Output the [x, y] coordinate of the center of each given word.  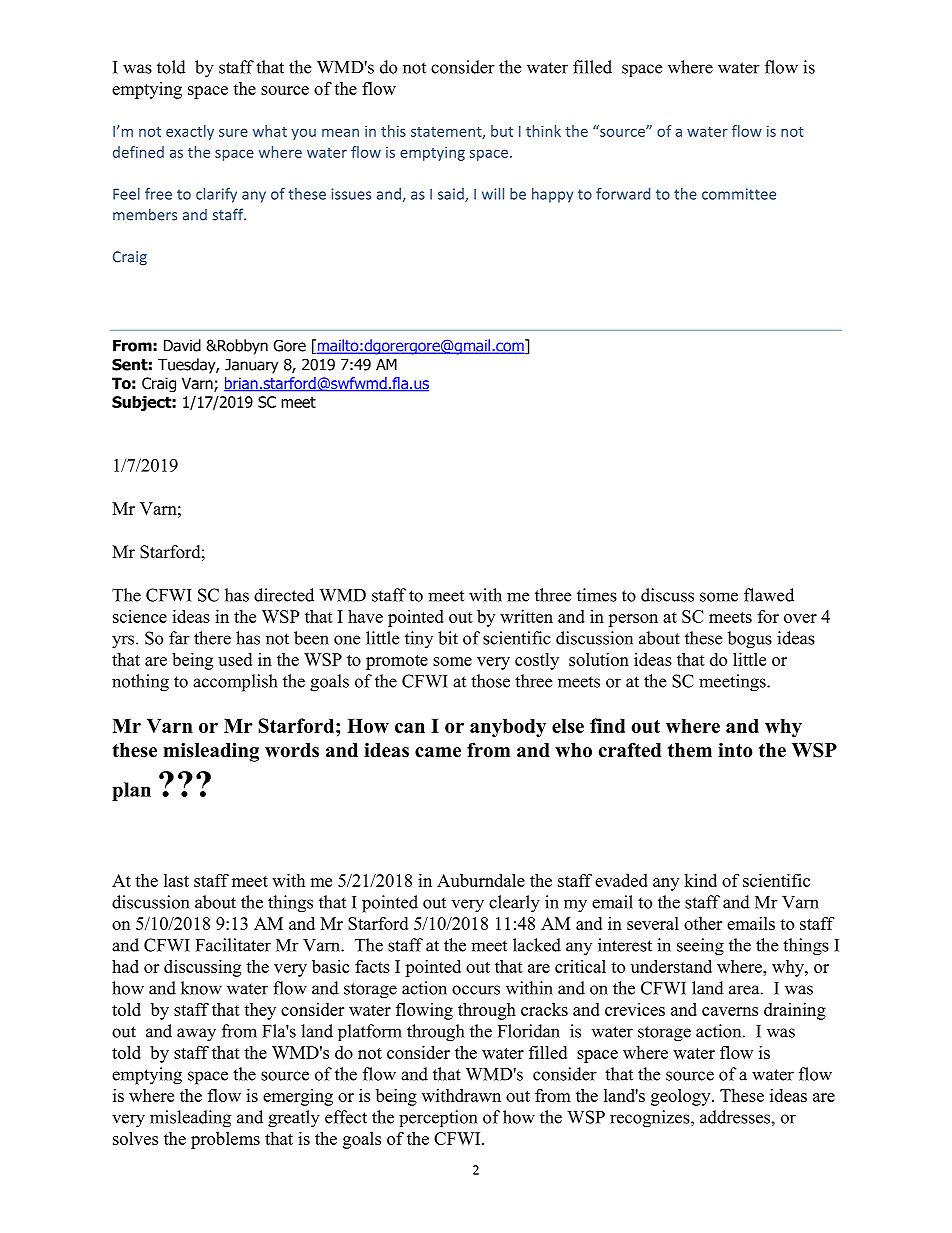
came [438, 752]
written [526, 616]
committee [739, 194]
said [452, 195]
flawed [769, 595]
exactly [190, 132]
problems [225, 1140]
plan [131, 791]
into [735, 750]
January [251, 366]
